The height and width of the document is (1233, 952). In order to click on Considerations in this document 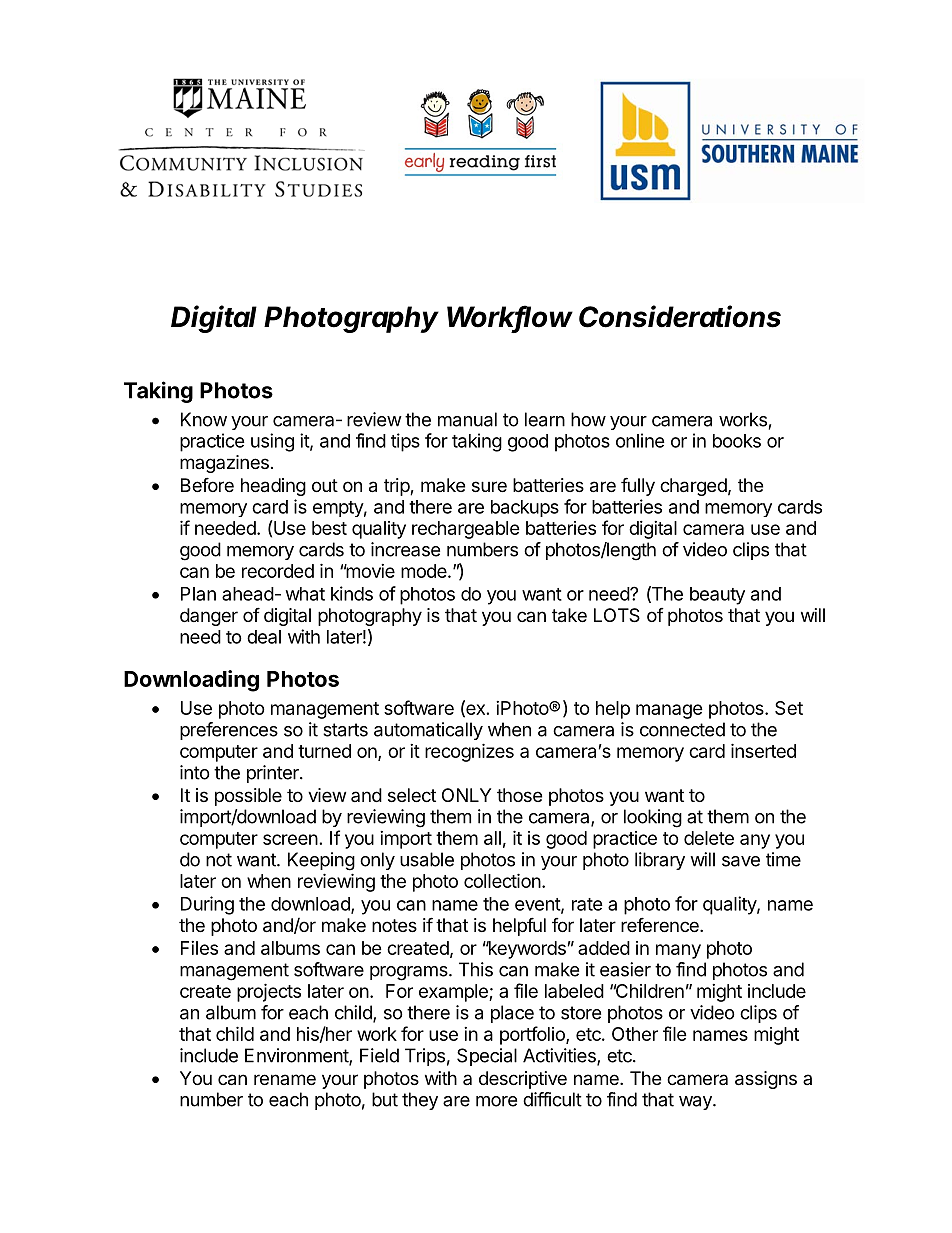, I will do `click(680, 316)`.
